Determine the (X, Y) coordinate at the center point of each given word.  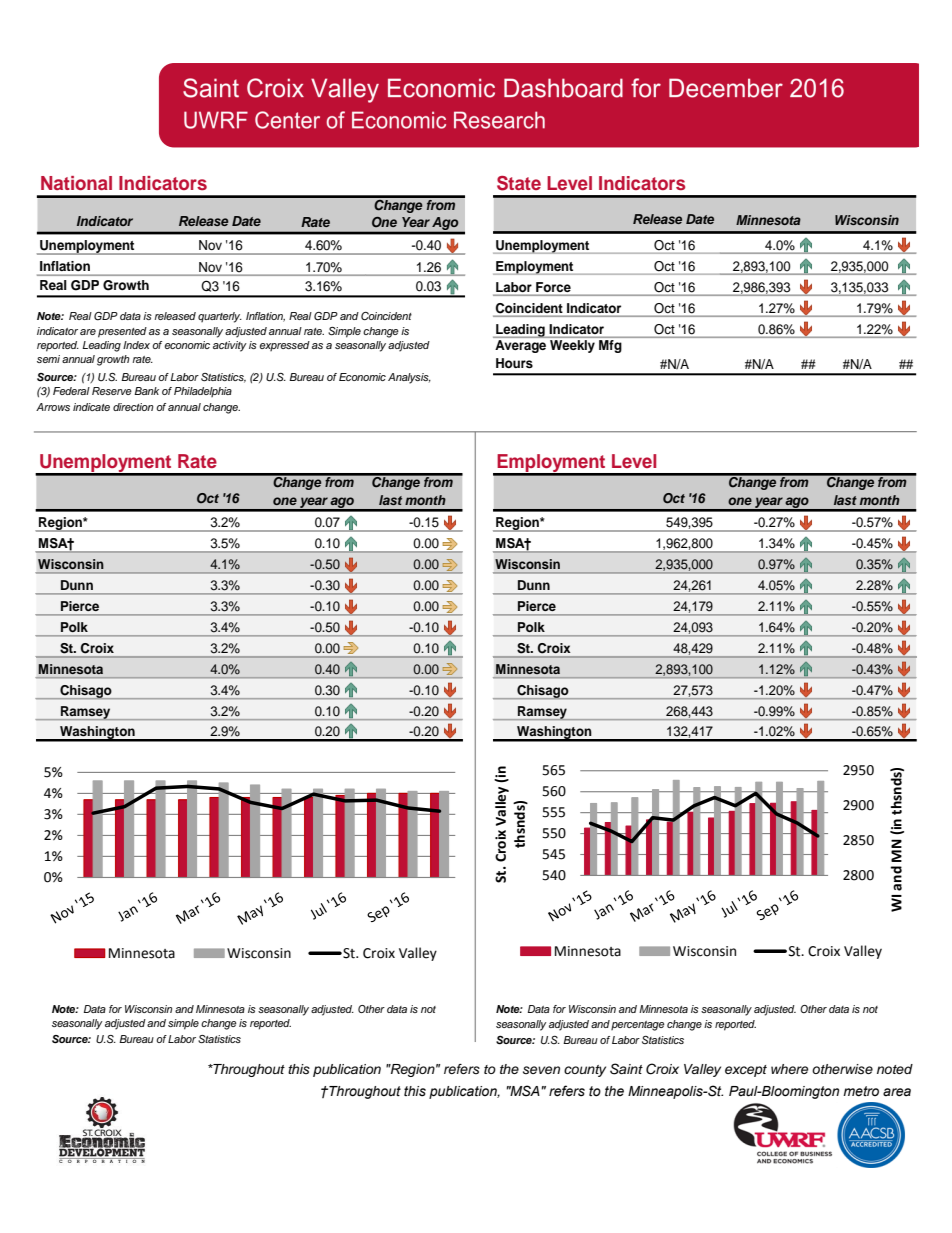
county (585, 1071)
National (76, 183)
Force (553, 287)
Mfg (610, 346)
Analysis (409, 378)
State (519, 183)
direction (133, 407)
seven (541, 1070)
